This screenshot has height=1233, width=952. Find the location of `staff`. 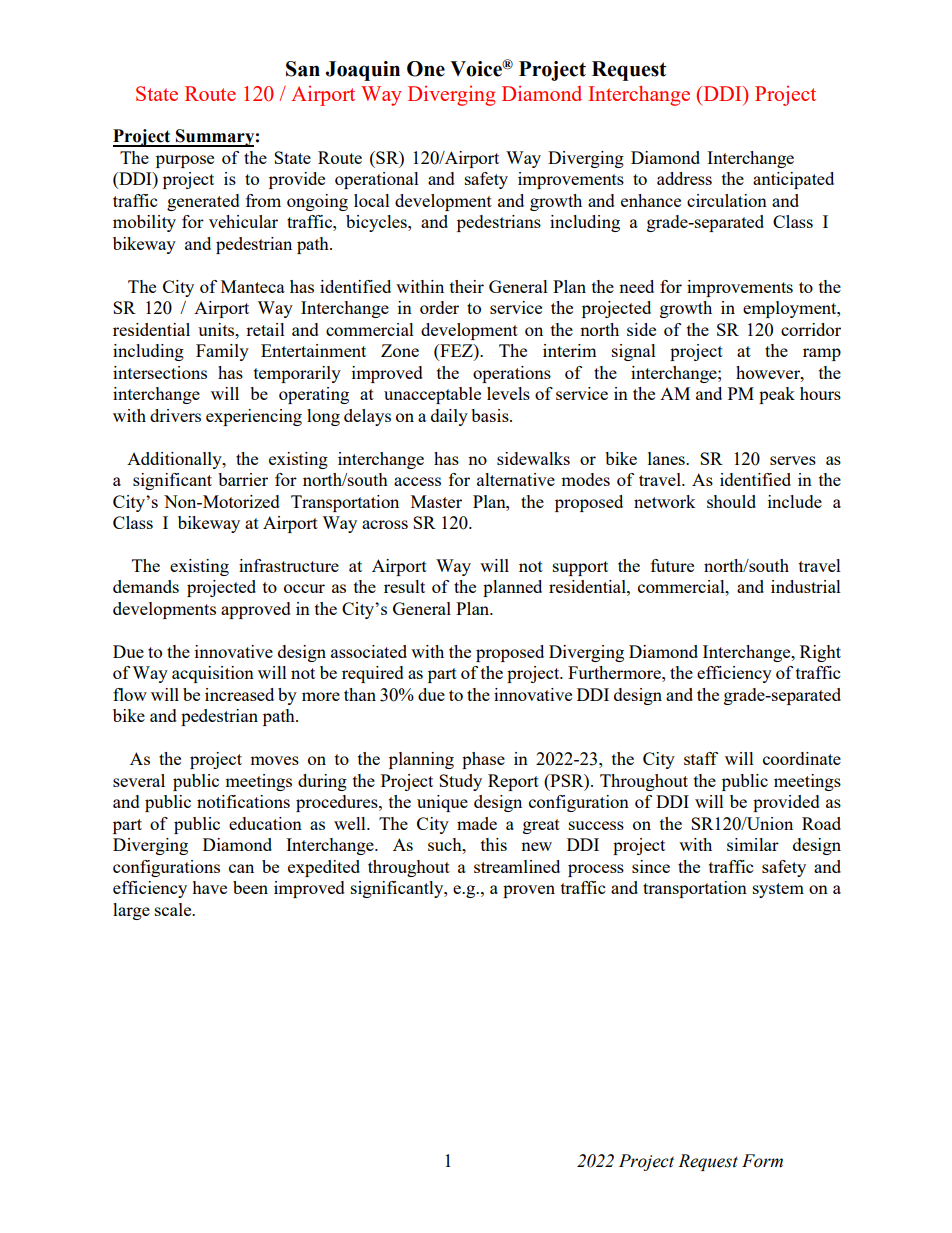

staff is located at coordinates (701, 758).
